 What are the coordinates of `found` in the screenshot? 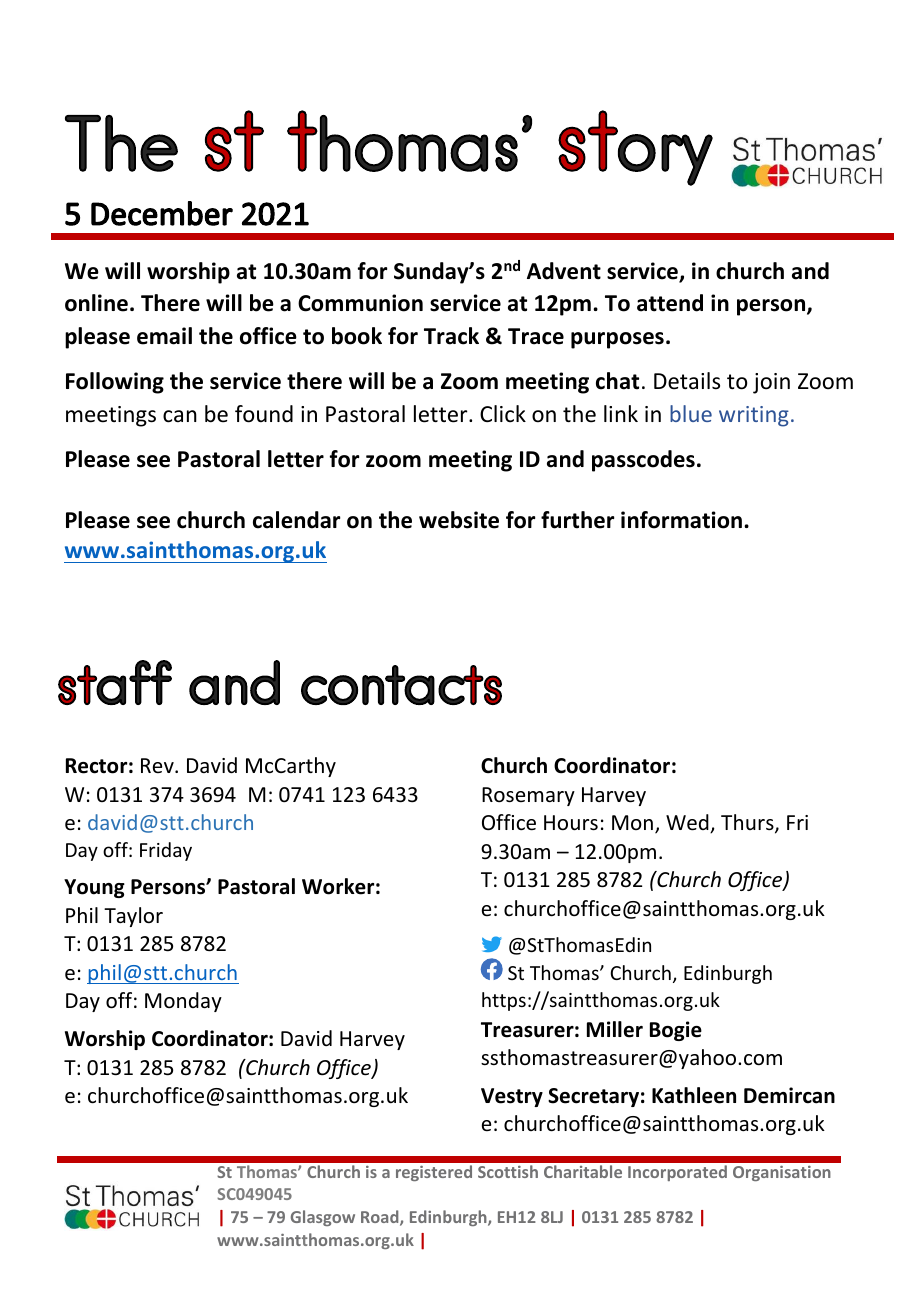 It's located at (264, 414).
